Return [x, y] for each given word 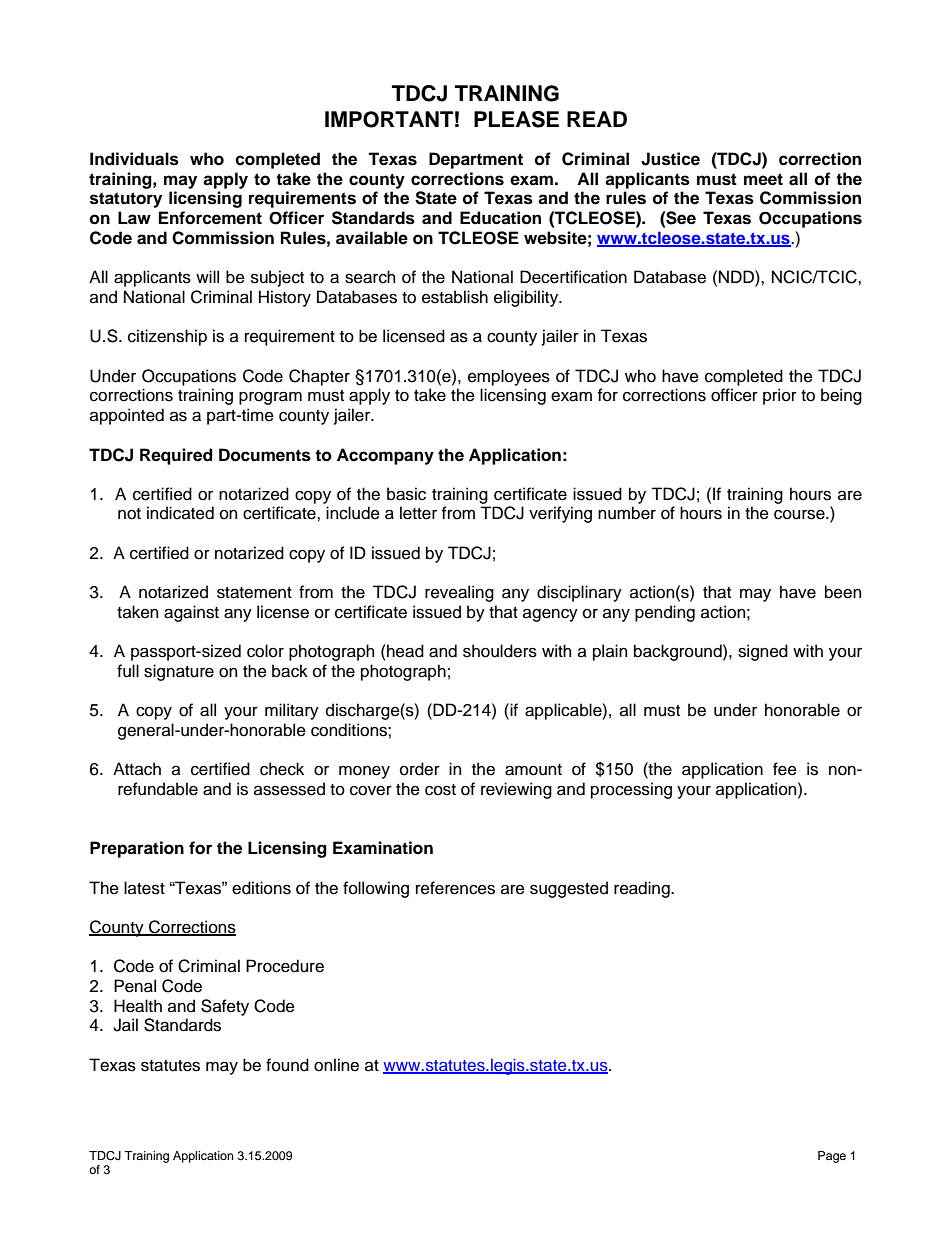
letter [418, 513]
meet [763, 179]
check [282, 769]
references [455, 888]
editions [261, 888]
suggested [569, 889]
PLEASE [516, 119]
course [800, 515]
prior [780, 396]
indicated [180, 513]
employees [509, 377]
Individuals [134, 159]
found [287, 1065]
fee [785, 769]
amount [533, 770]
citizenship [167, 337]
